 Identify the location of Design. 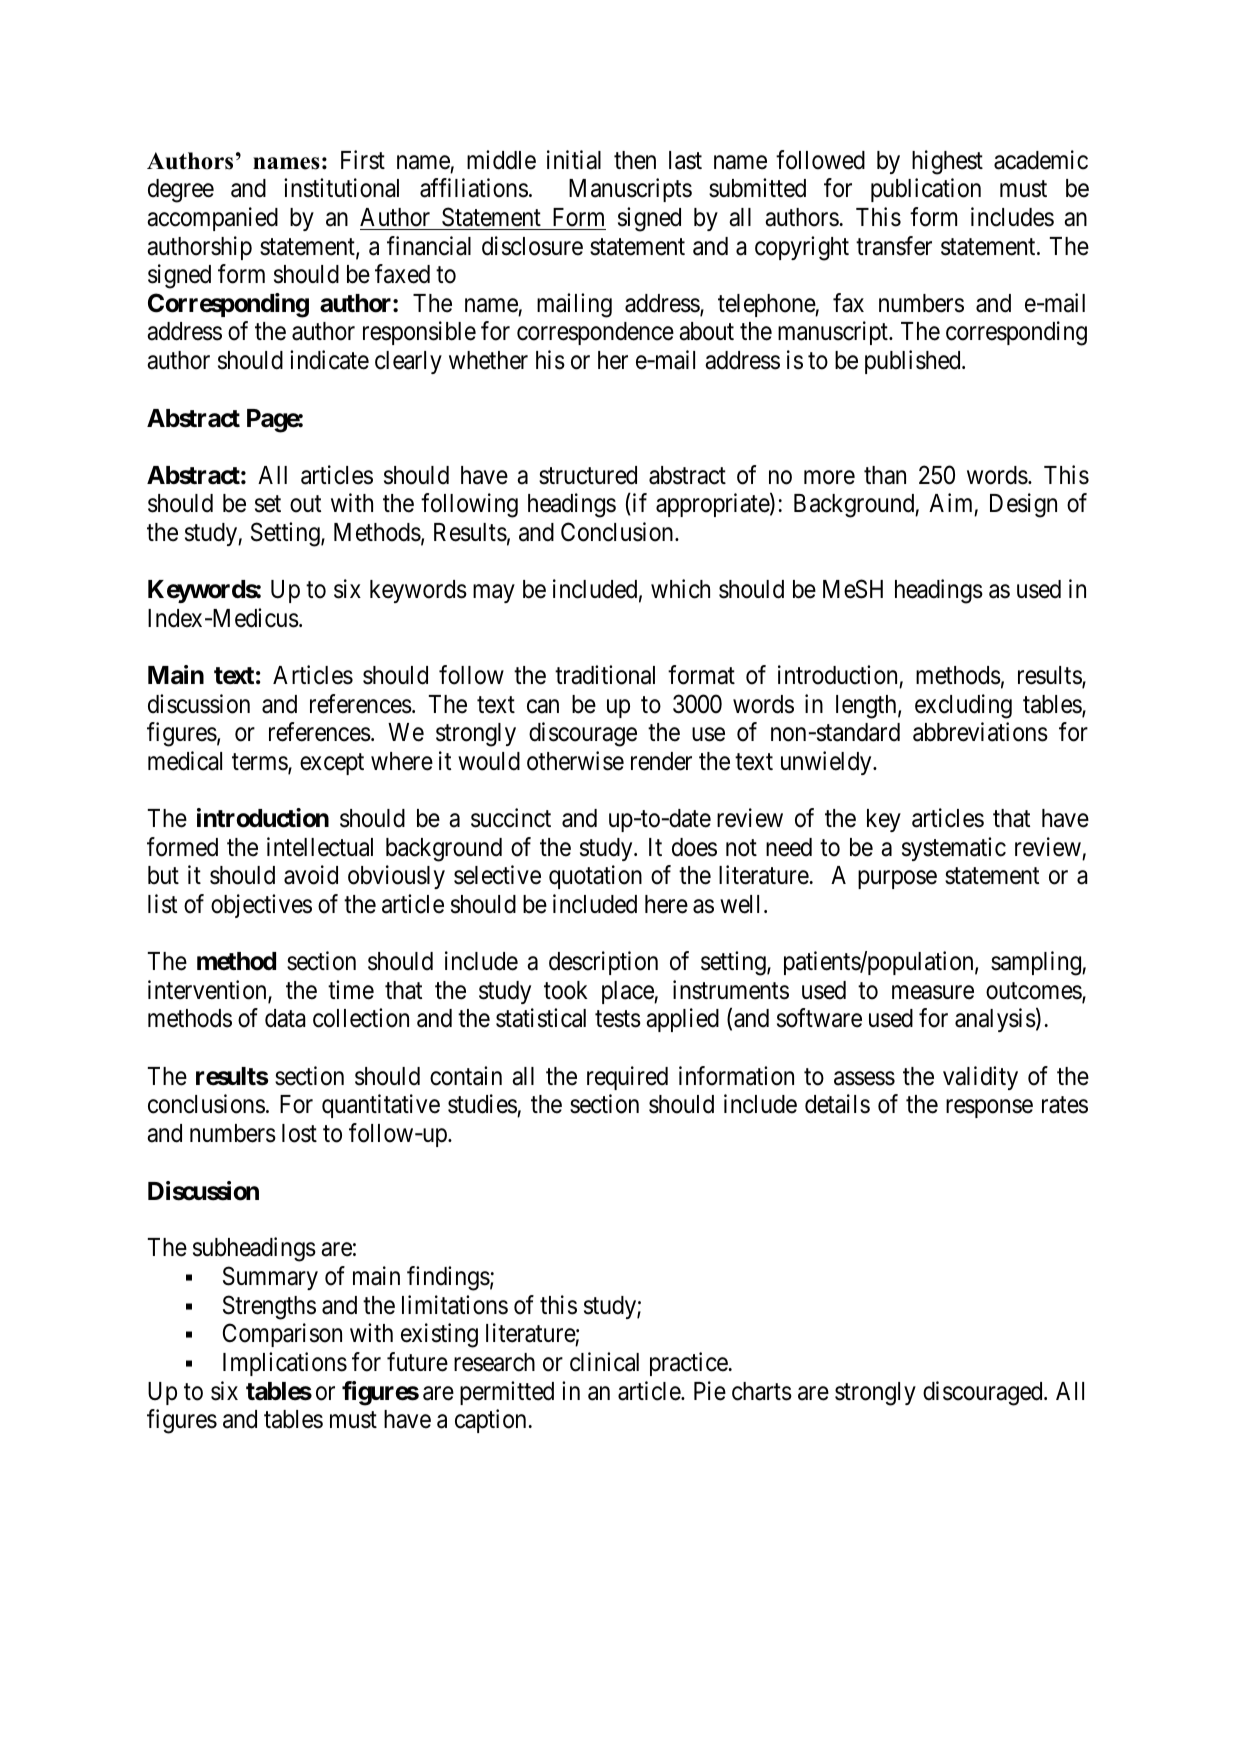
(1023, 505).
